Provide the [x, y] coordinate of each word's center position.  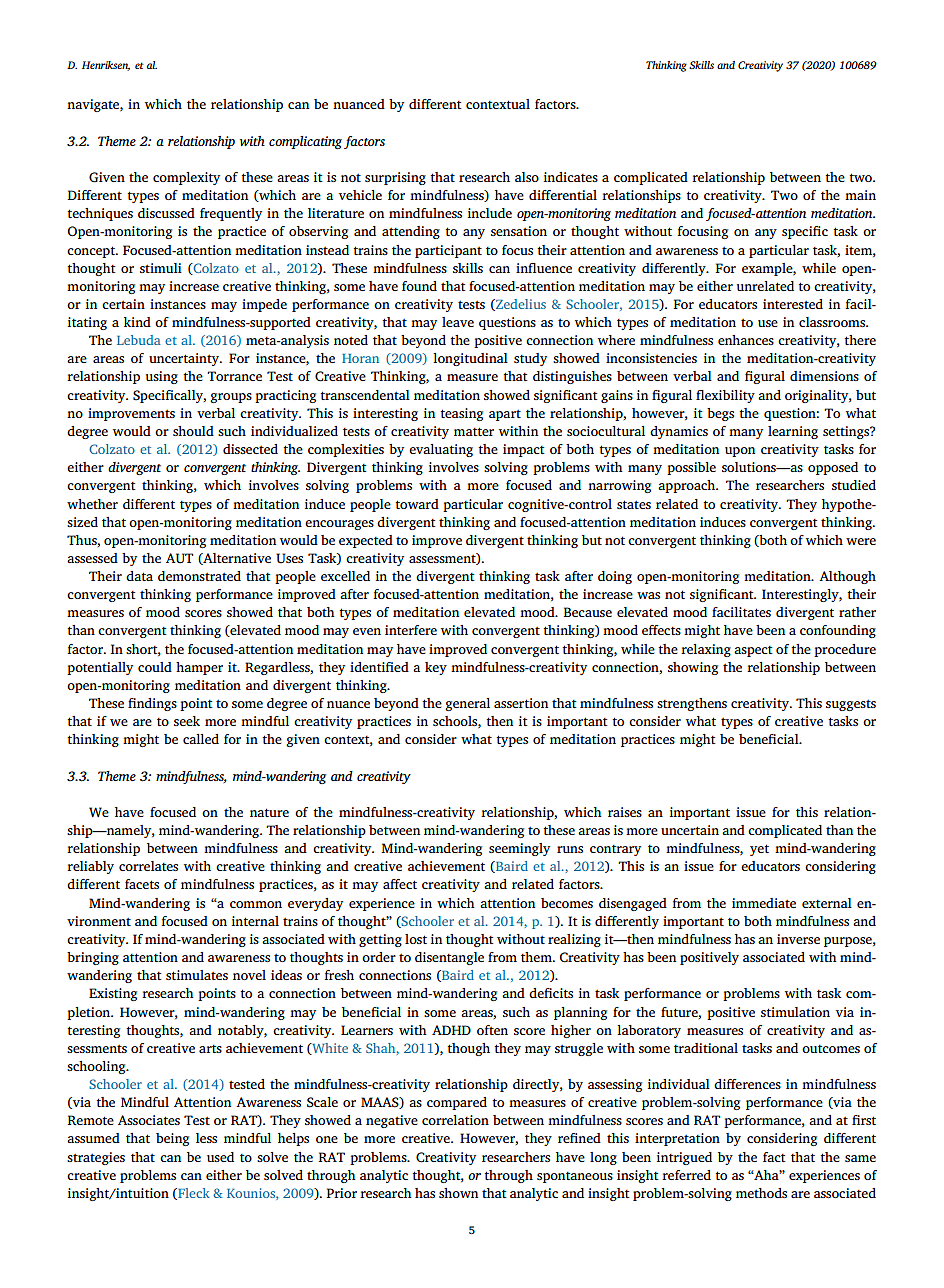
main [860, 195]
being [172, 1139]
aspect [753, 651]
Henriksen [106, 66]
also [527, 177]
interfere [411, 630]
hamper [199, 668]
